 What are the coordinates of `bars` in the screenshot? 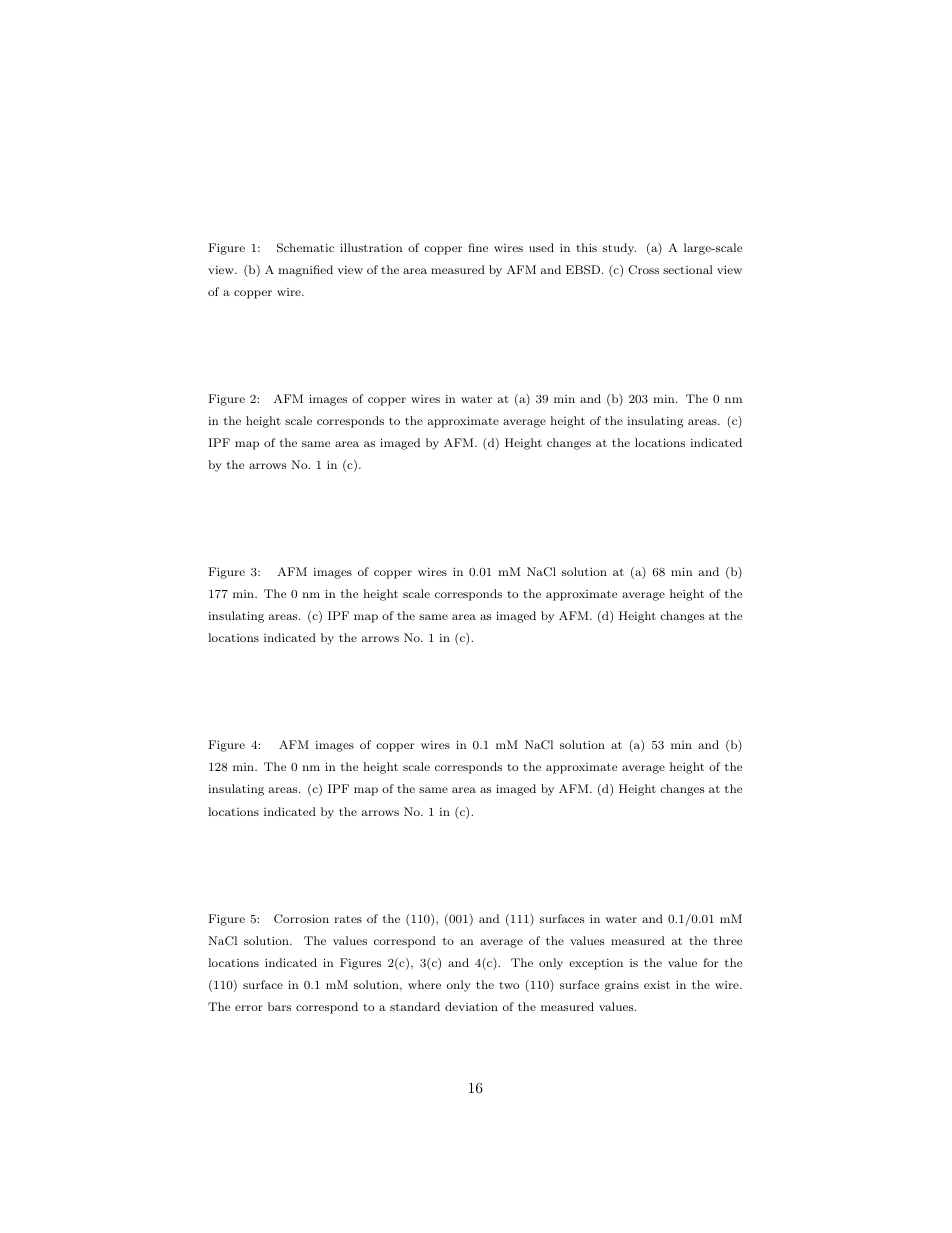 It's located at (279, 1006).
